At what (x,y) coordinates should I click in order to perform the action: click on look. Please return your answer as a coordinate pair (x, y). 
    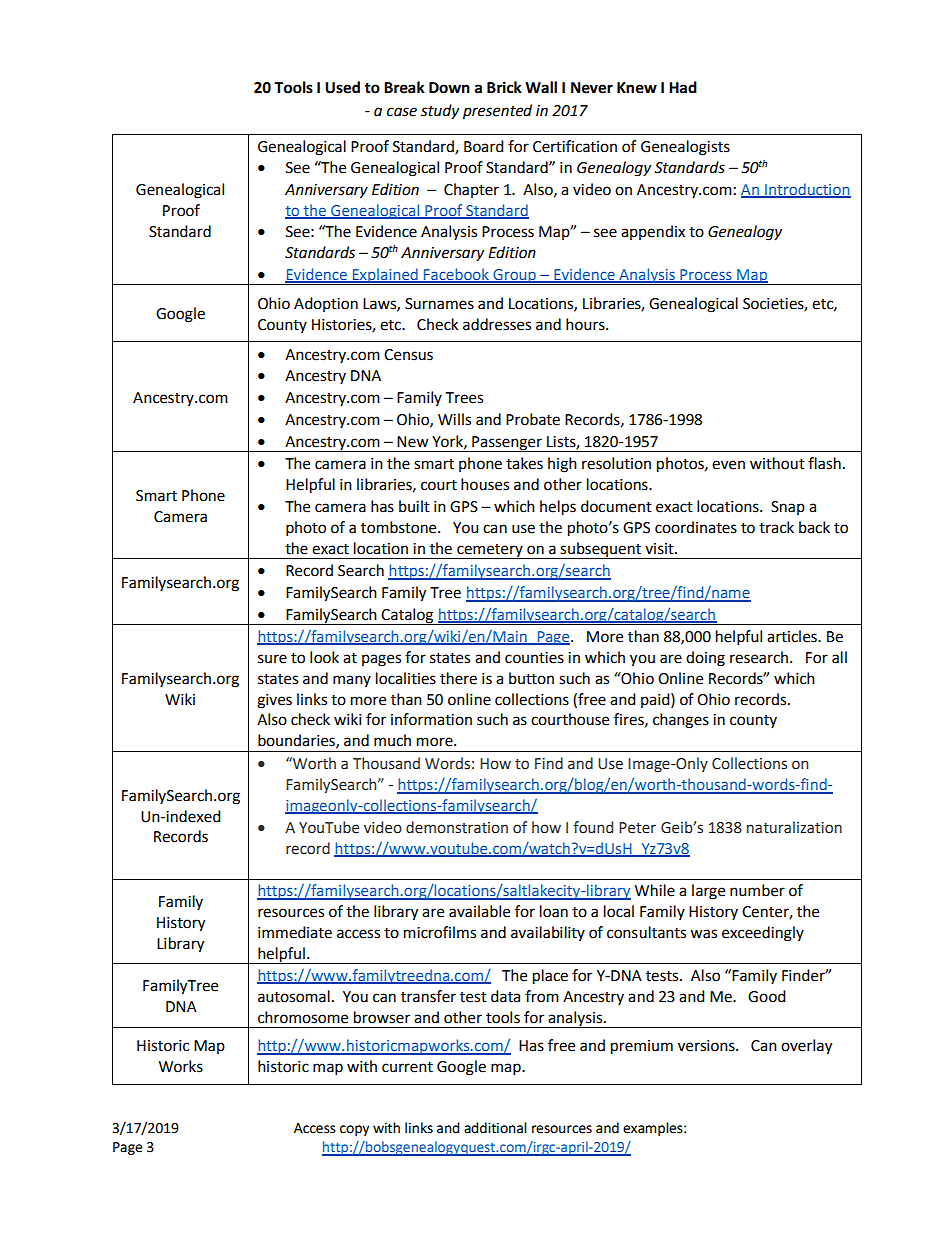
    Looking at the image, I should click on (324, 657).
